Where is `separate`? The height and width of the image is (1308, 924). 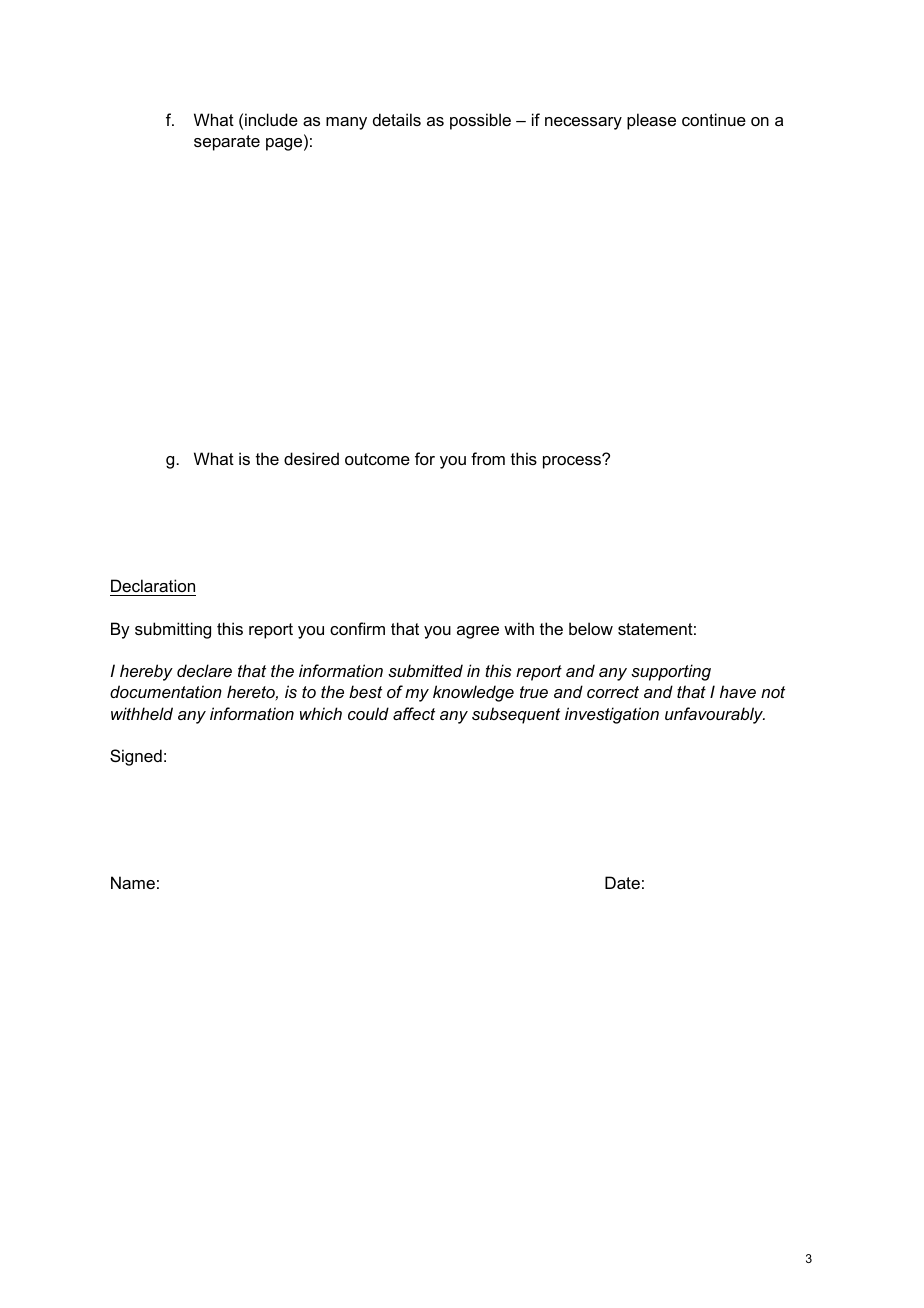
separate is located at coordinates (227, 143).
